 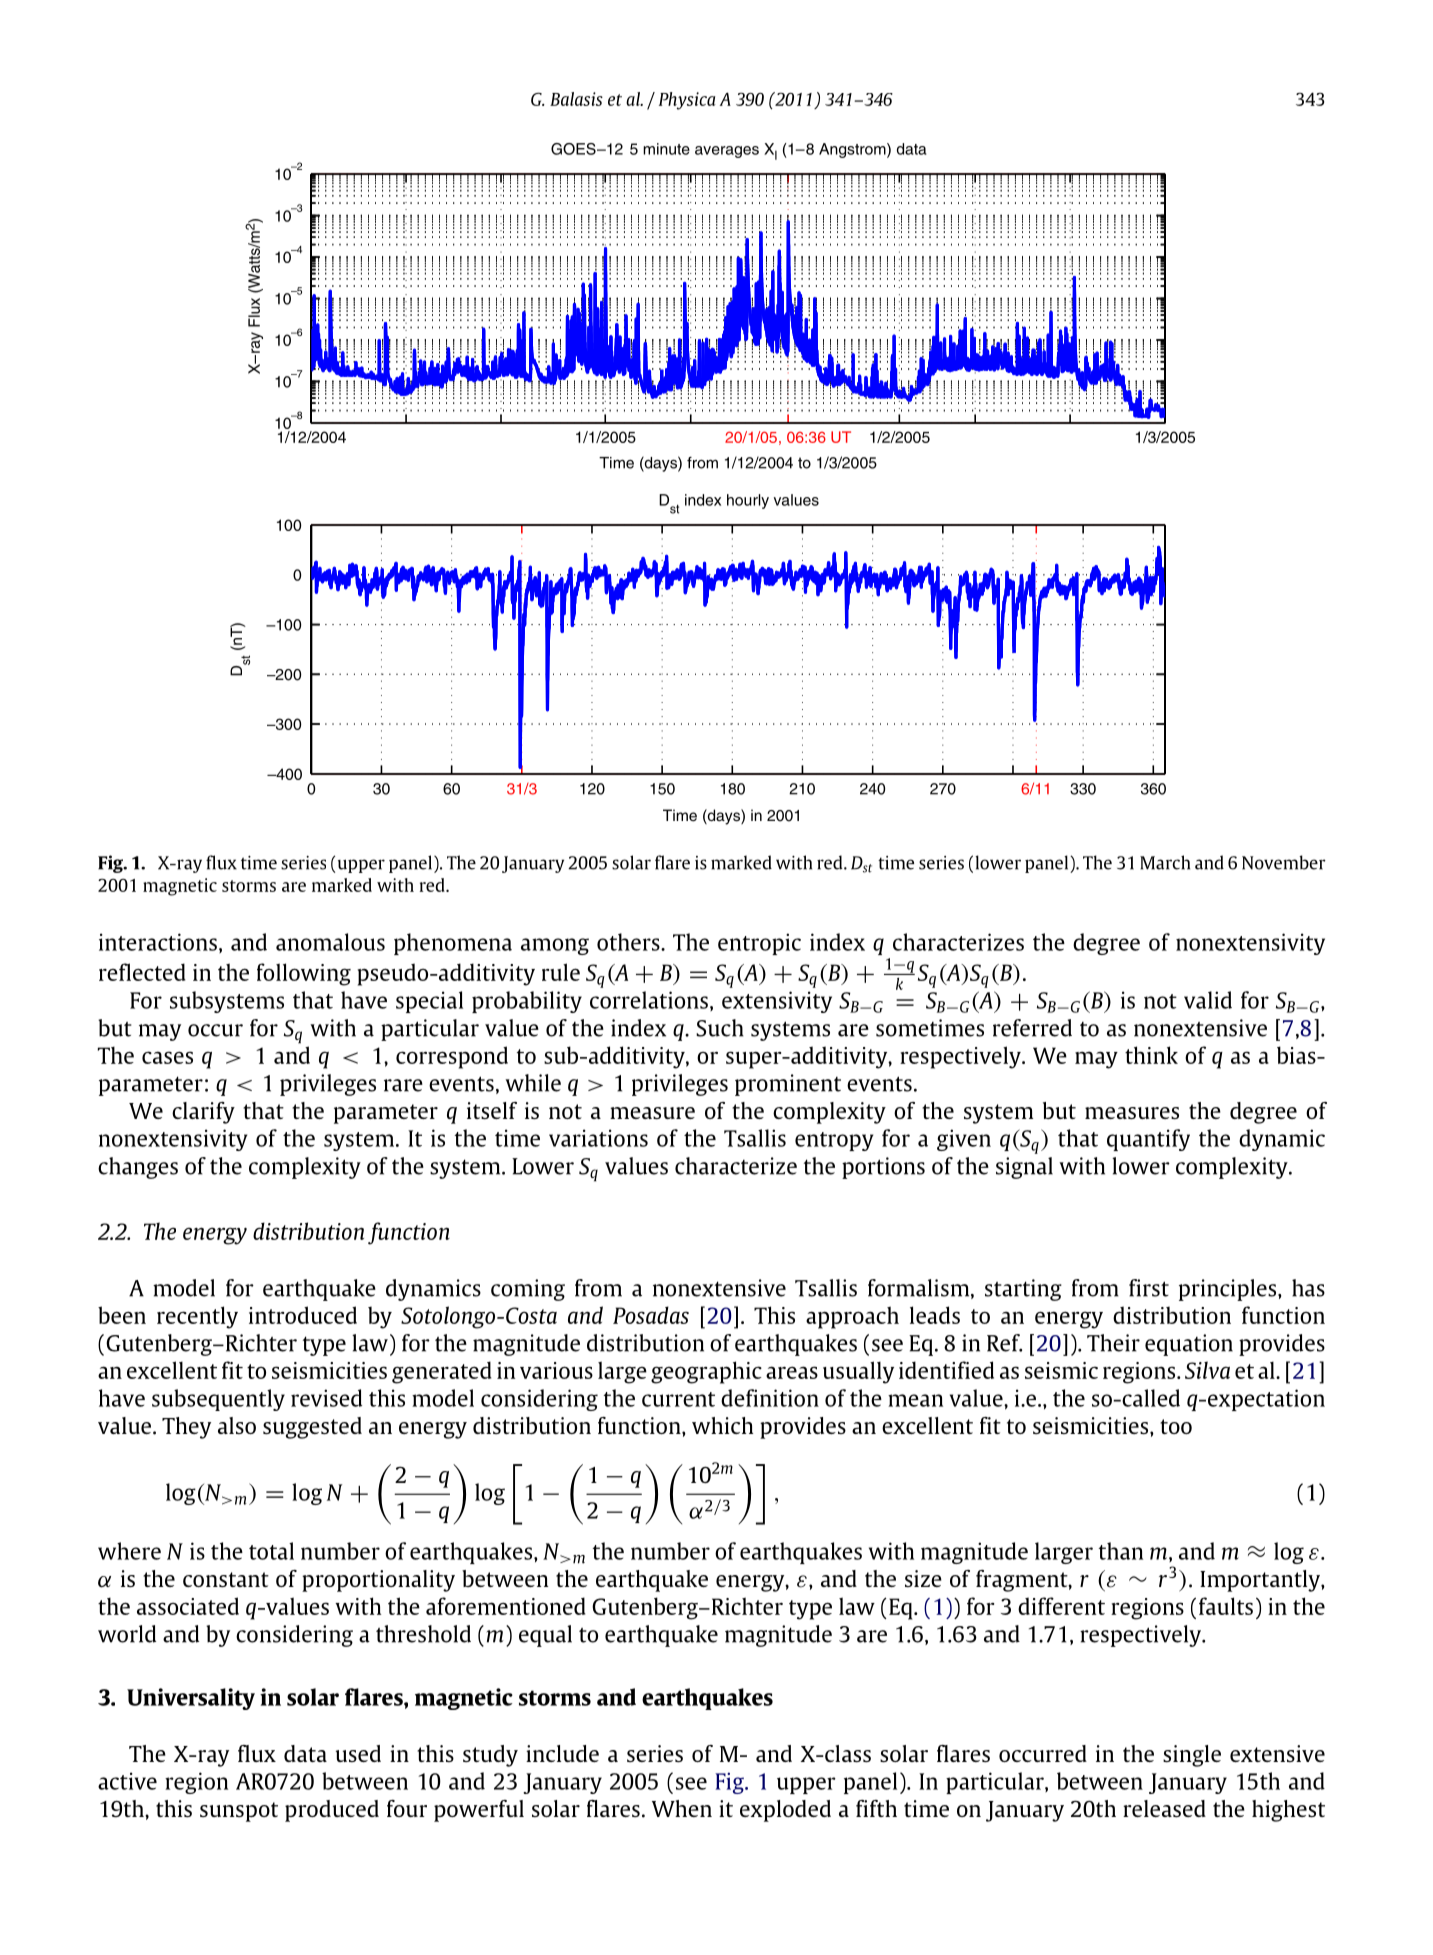 What do you see at coordinates (666, 149) in the screenshot?
I see `minute` at bounding box center [666, 149].
